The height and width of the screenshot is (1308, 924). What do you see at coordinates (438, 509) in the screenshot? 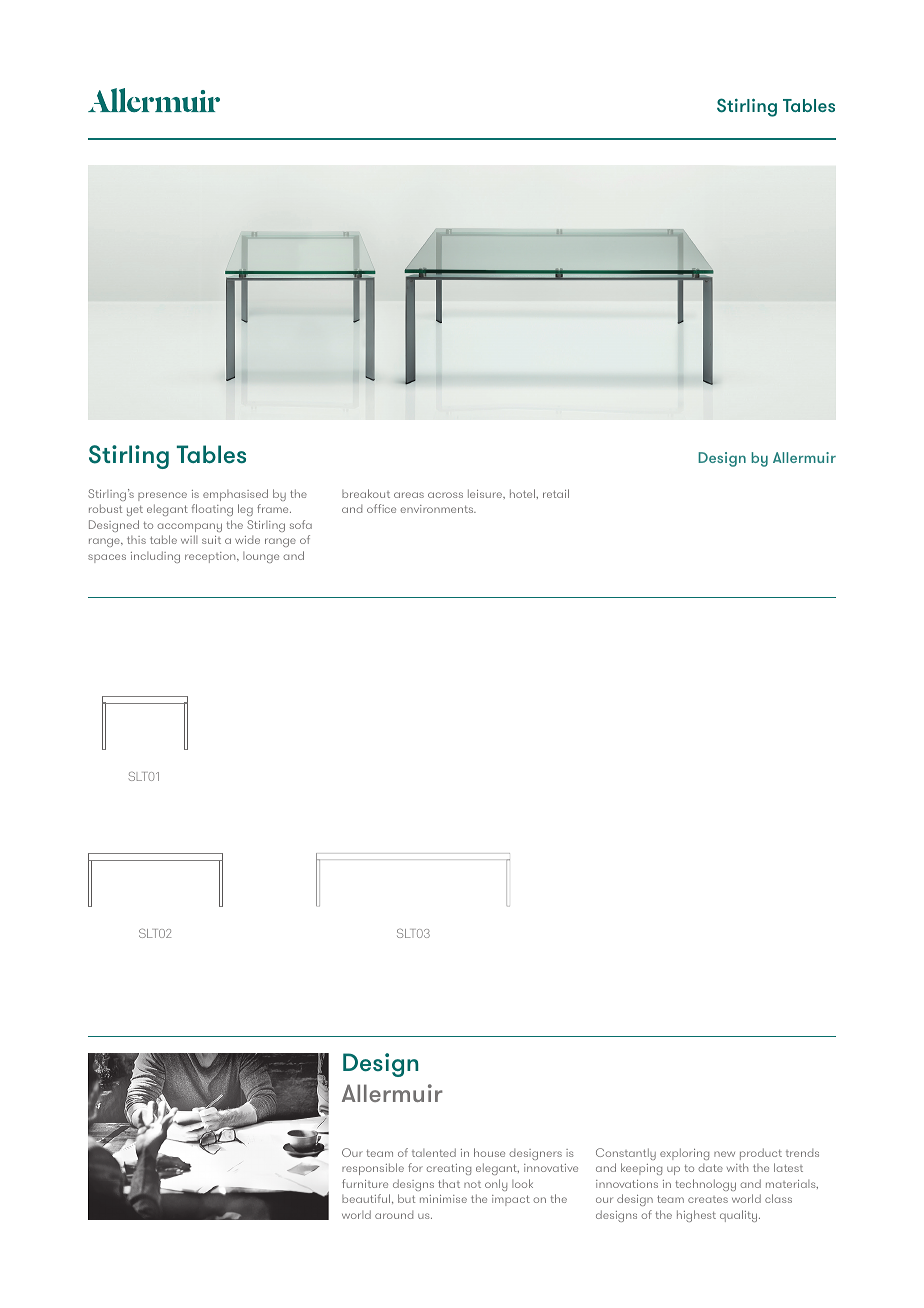
I see `environments` at bounding box center [438, 509].
